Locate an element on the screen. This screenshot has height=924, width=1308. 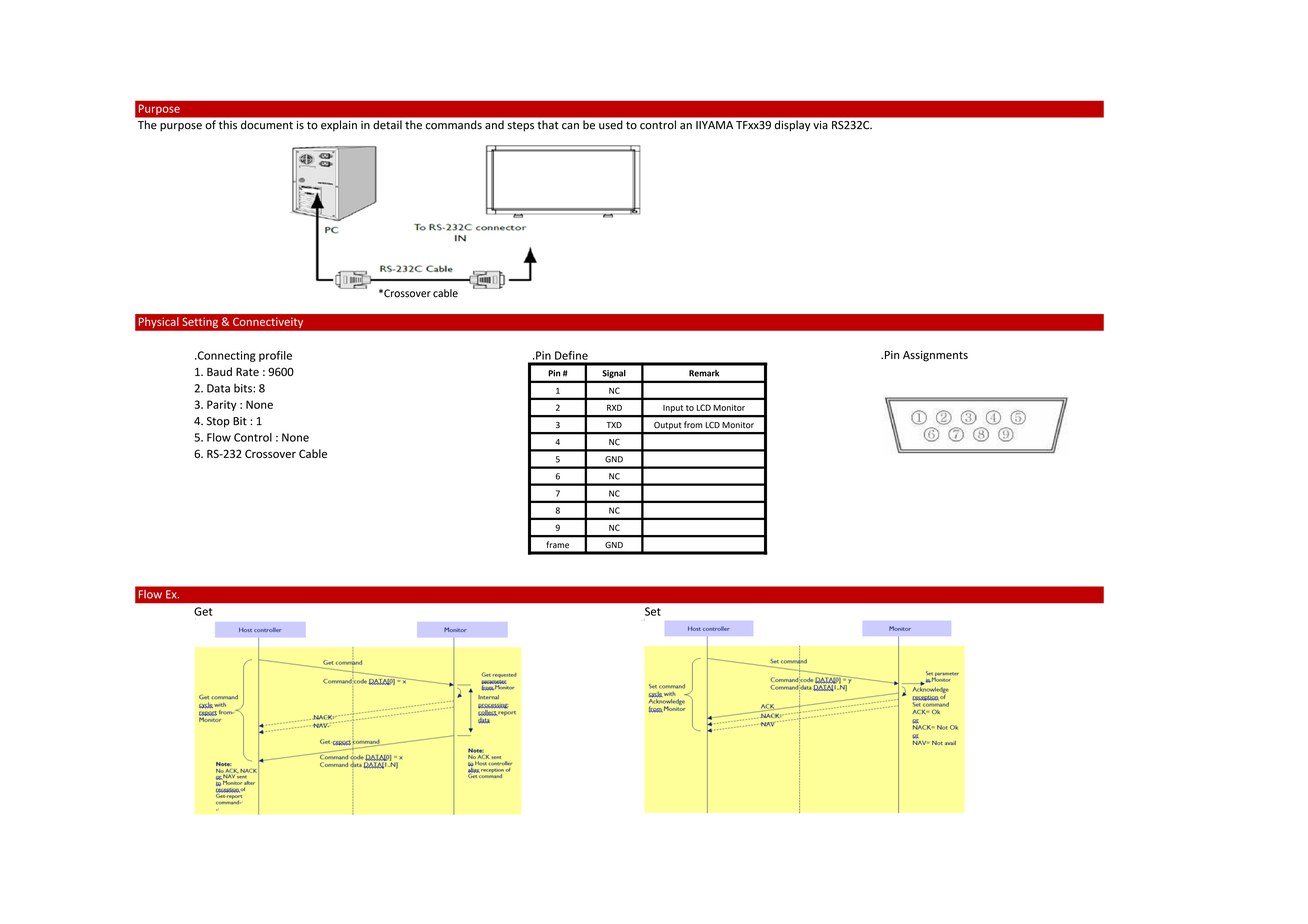
frame is located at coordinates (558, 544).
